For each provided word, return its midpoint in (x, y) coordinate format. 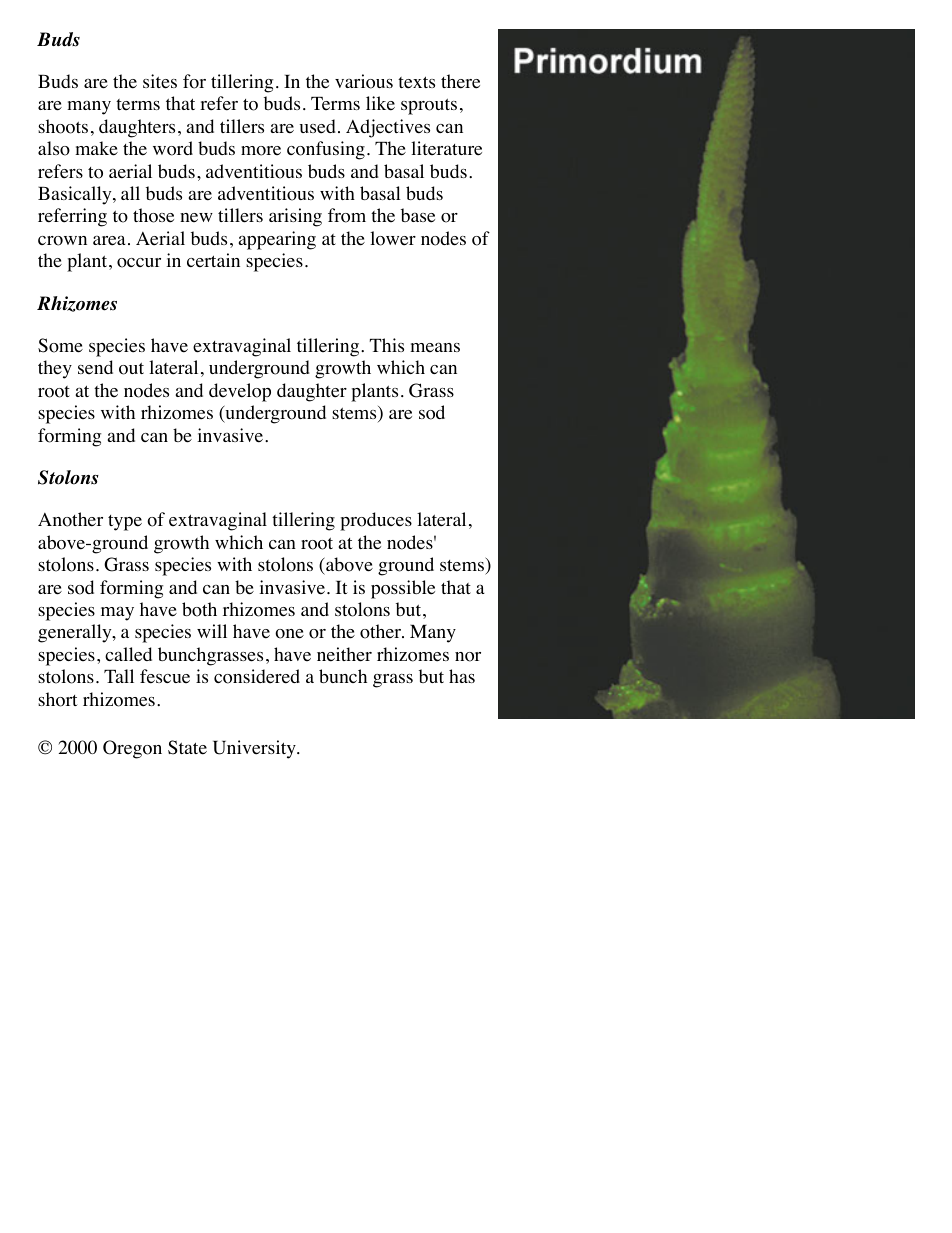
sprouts (429, 106)
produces (376, 521)
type (125, 523)
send (95, 367)
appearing (277, 240)
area (109, 240)
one (289, 634)
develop (240, 392)
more (261, 151)
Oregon (132, 749)
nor (468, 657)
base (418, 215)
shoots (63, 126)
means (435, 347)
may (117, 613)
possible (403, 589)
